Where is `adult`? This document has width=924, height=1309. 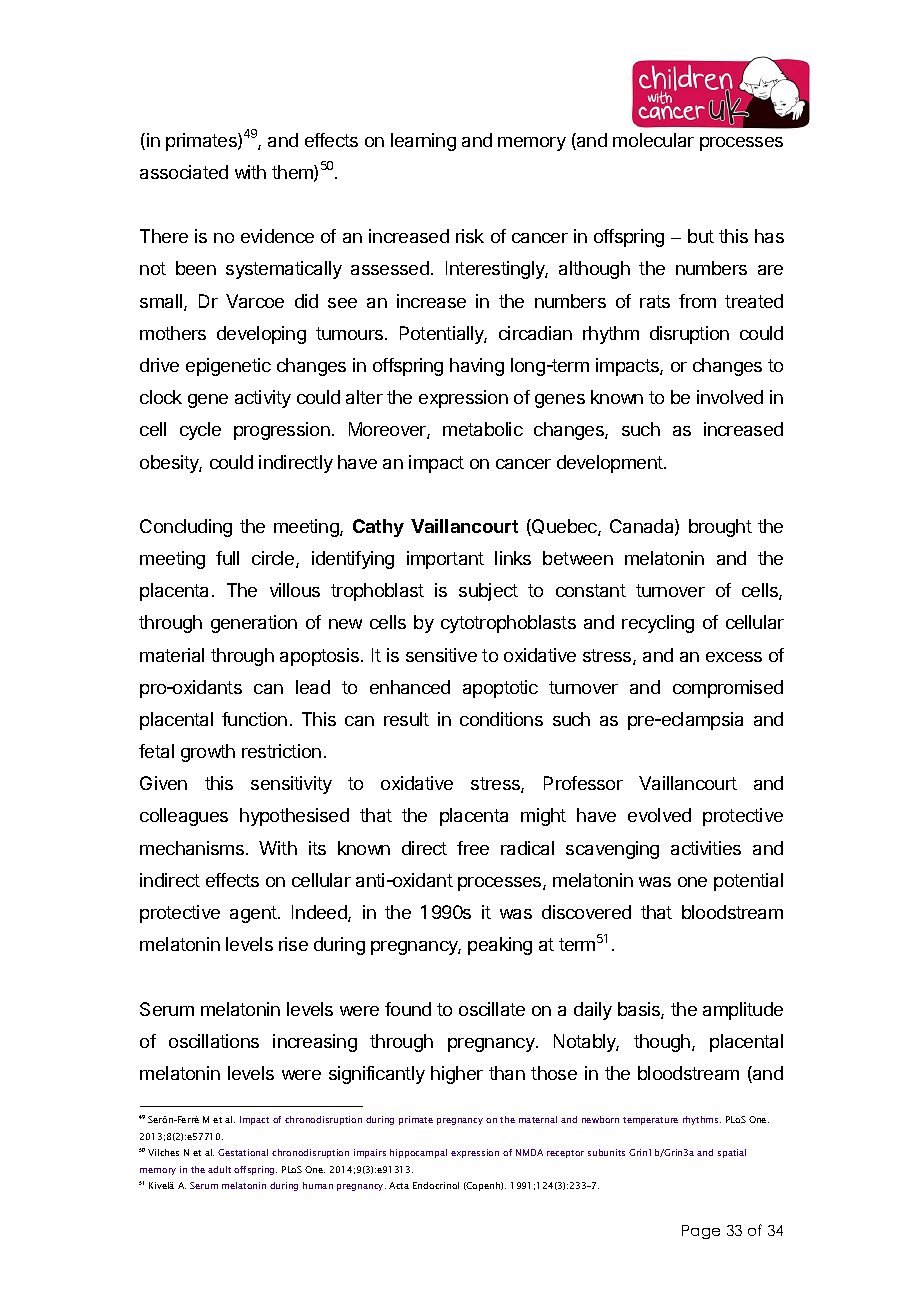
adult is located at coordinates (219, 1169).
